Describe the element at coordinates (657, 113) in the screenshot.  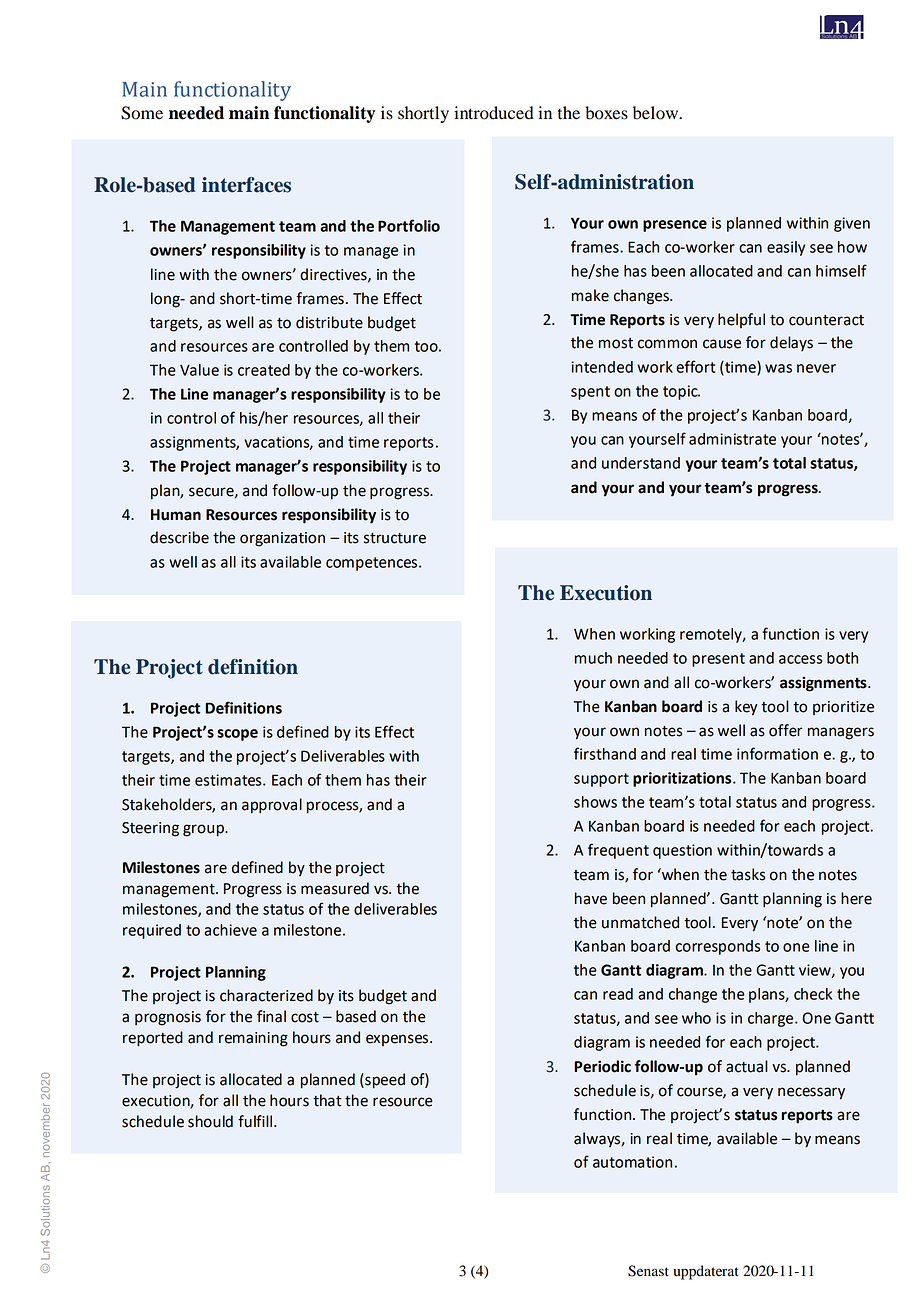
I see `below` at that location.
